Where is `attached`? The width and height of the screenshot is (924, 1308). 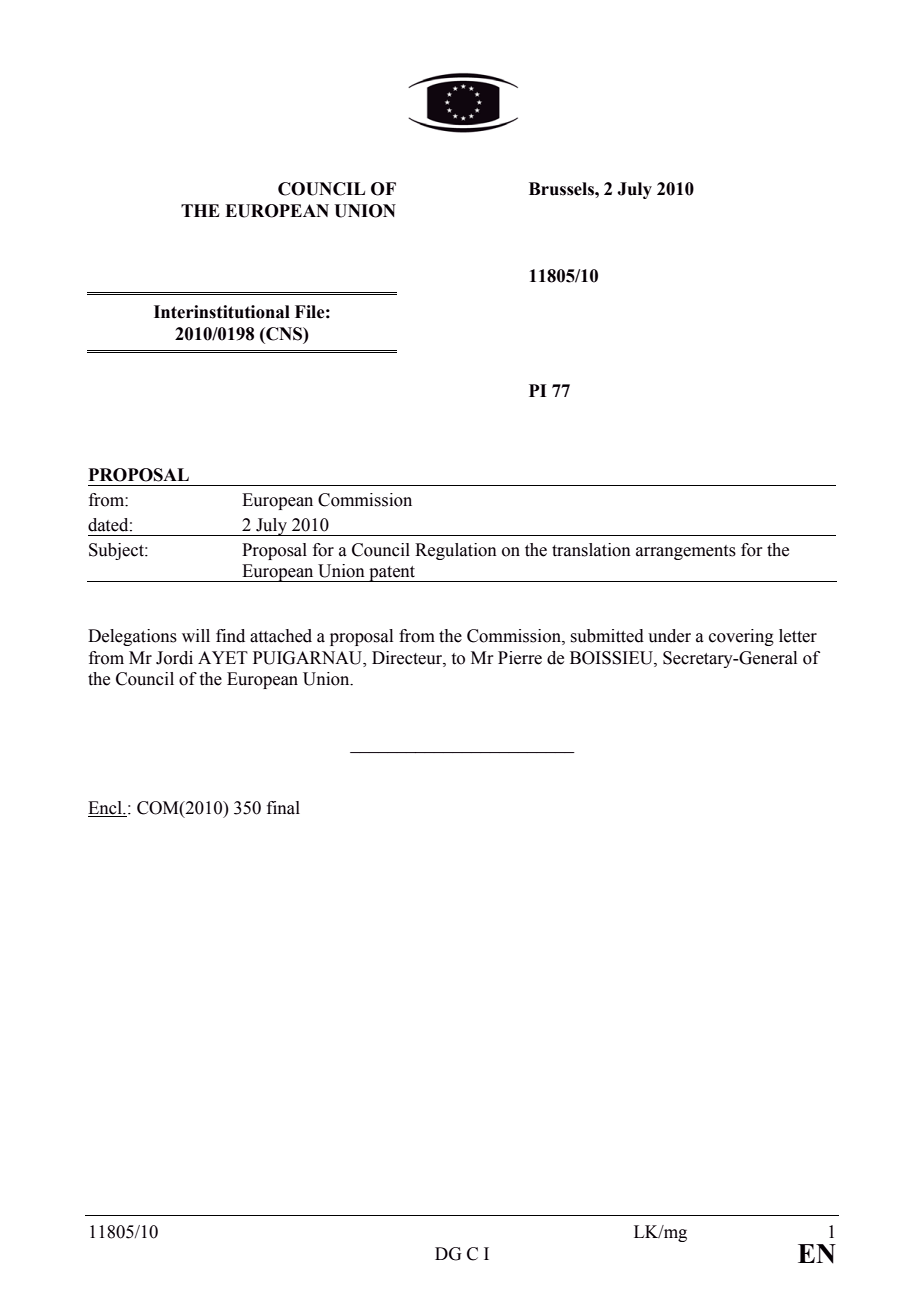
attached is located at coordinates (281, 636).
